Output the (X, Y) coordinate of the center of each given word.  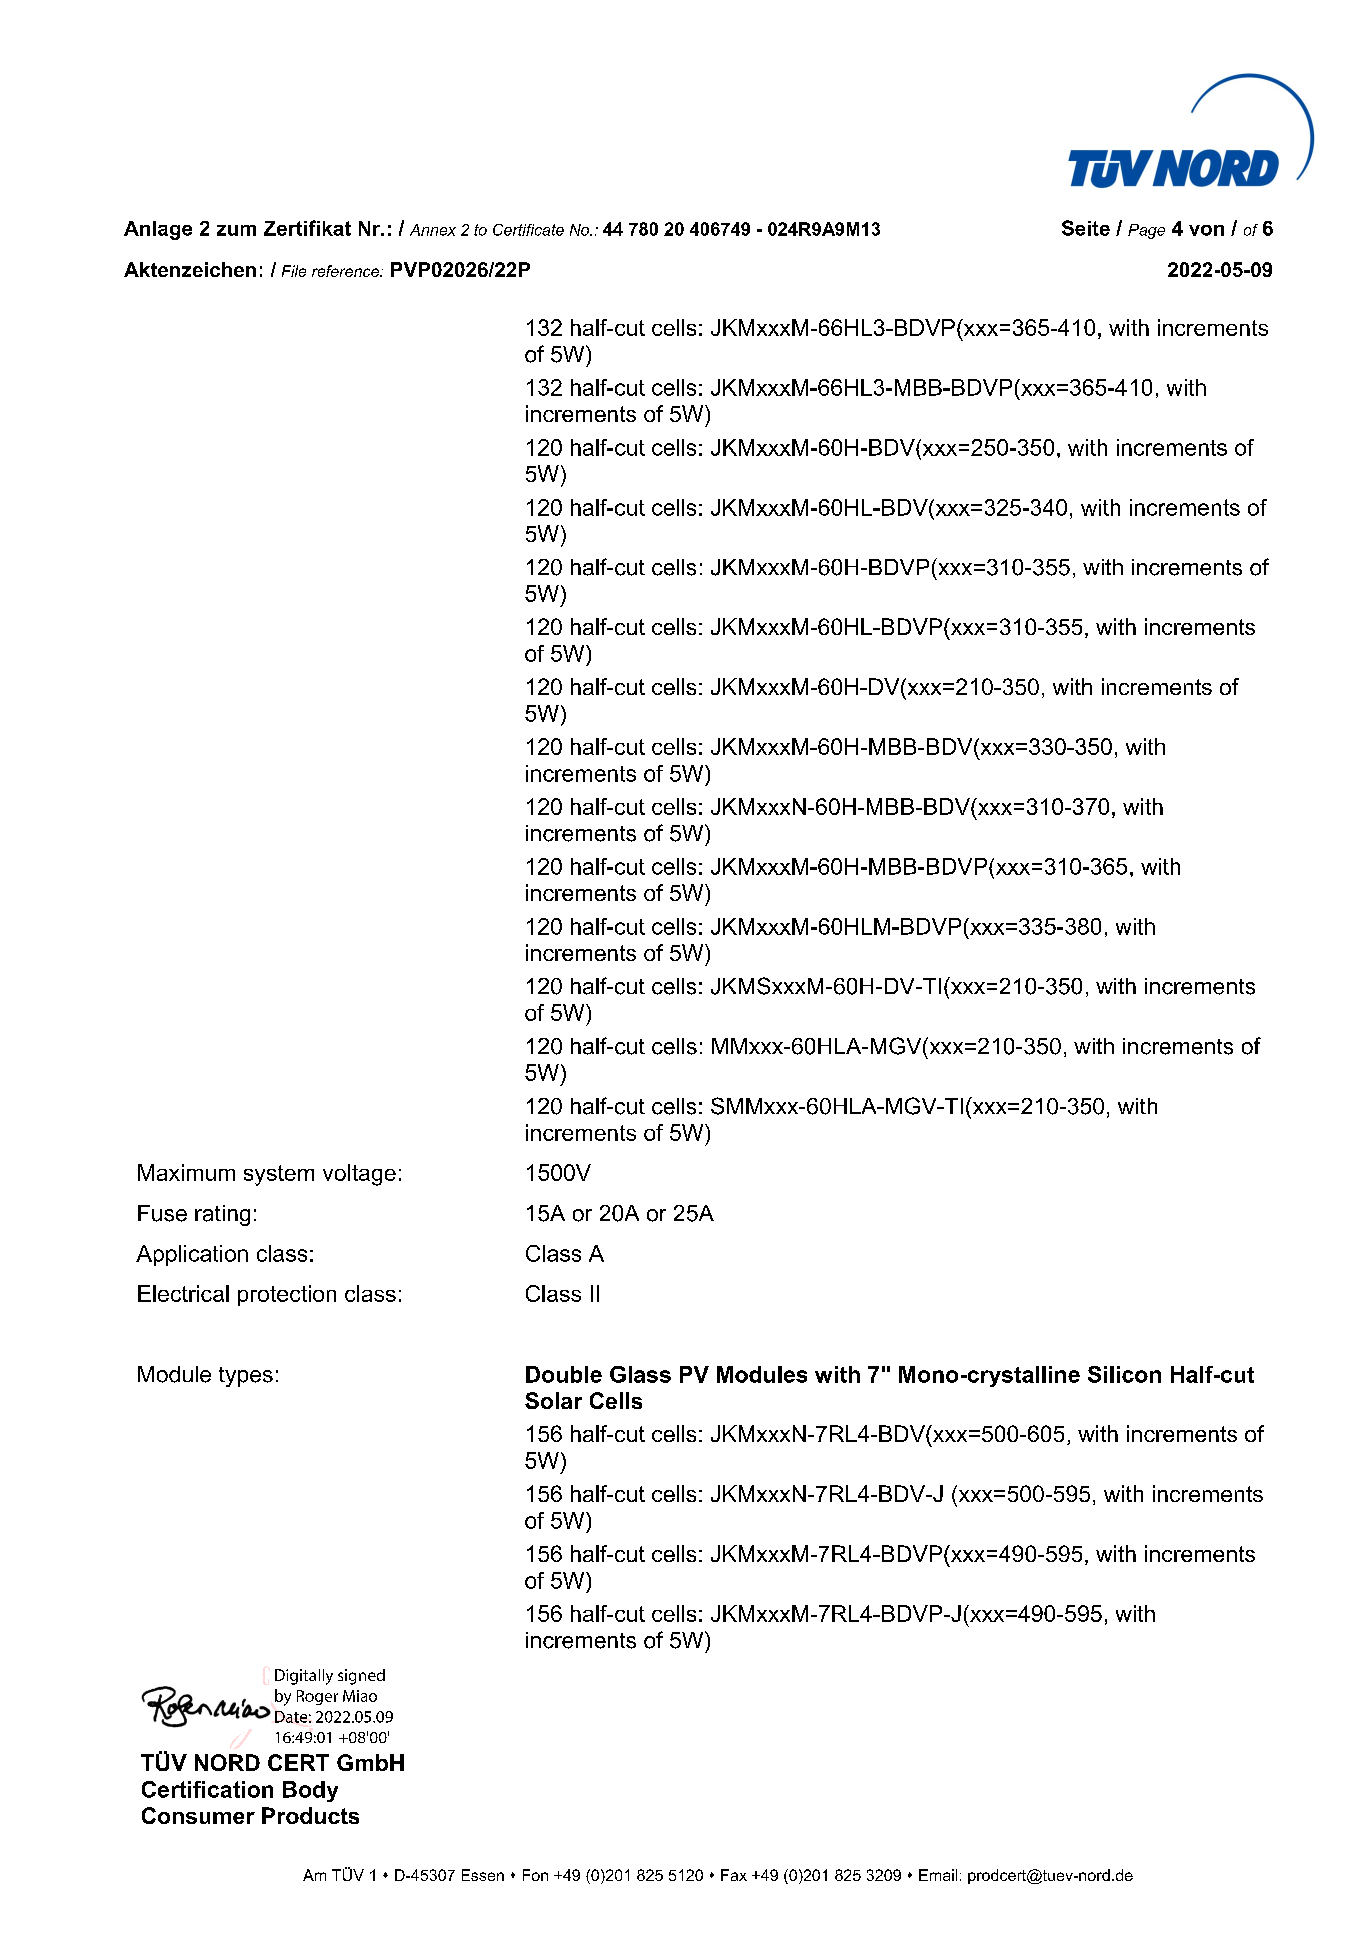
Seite (1086, 228)
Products (310, 1815)
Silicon (1124, 1374)
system (279, 1175)
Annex (433, 230)
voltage (359, 1175)
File (294, 271)
